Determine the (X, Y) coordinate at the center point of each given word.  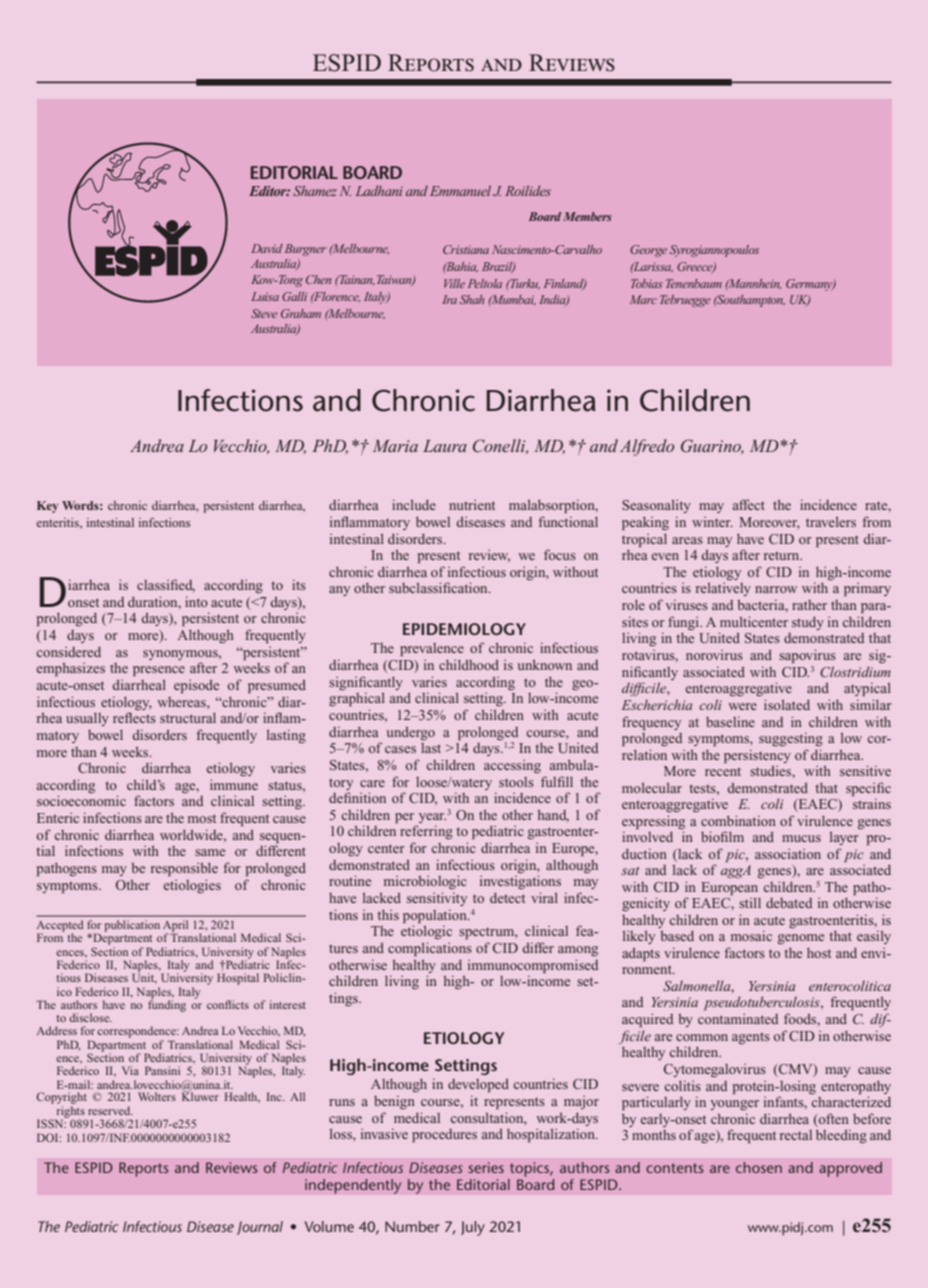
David (267, 248)
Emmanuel (460, 190)
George (648, 251)
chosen (759, 1167)
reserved (110, 1110)
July (473, 1228)
